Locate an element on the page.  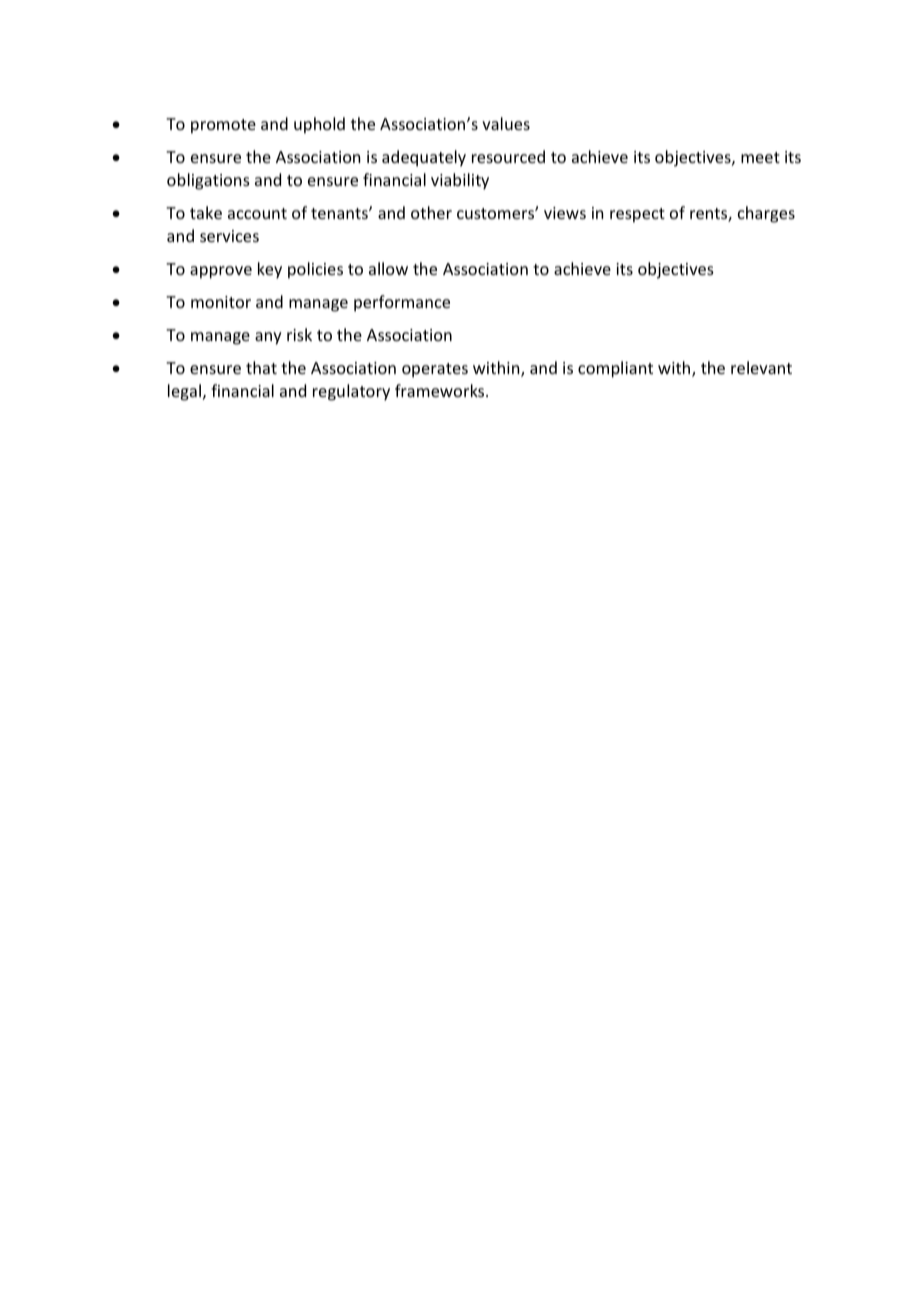
that is located at coordinates (261, 367).
